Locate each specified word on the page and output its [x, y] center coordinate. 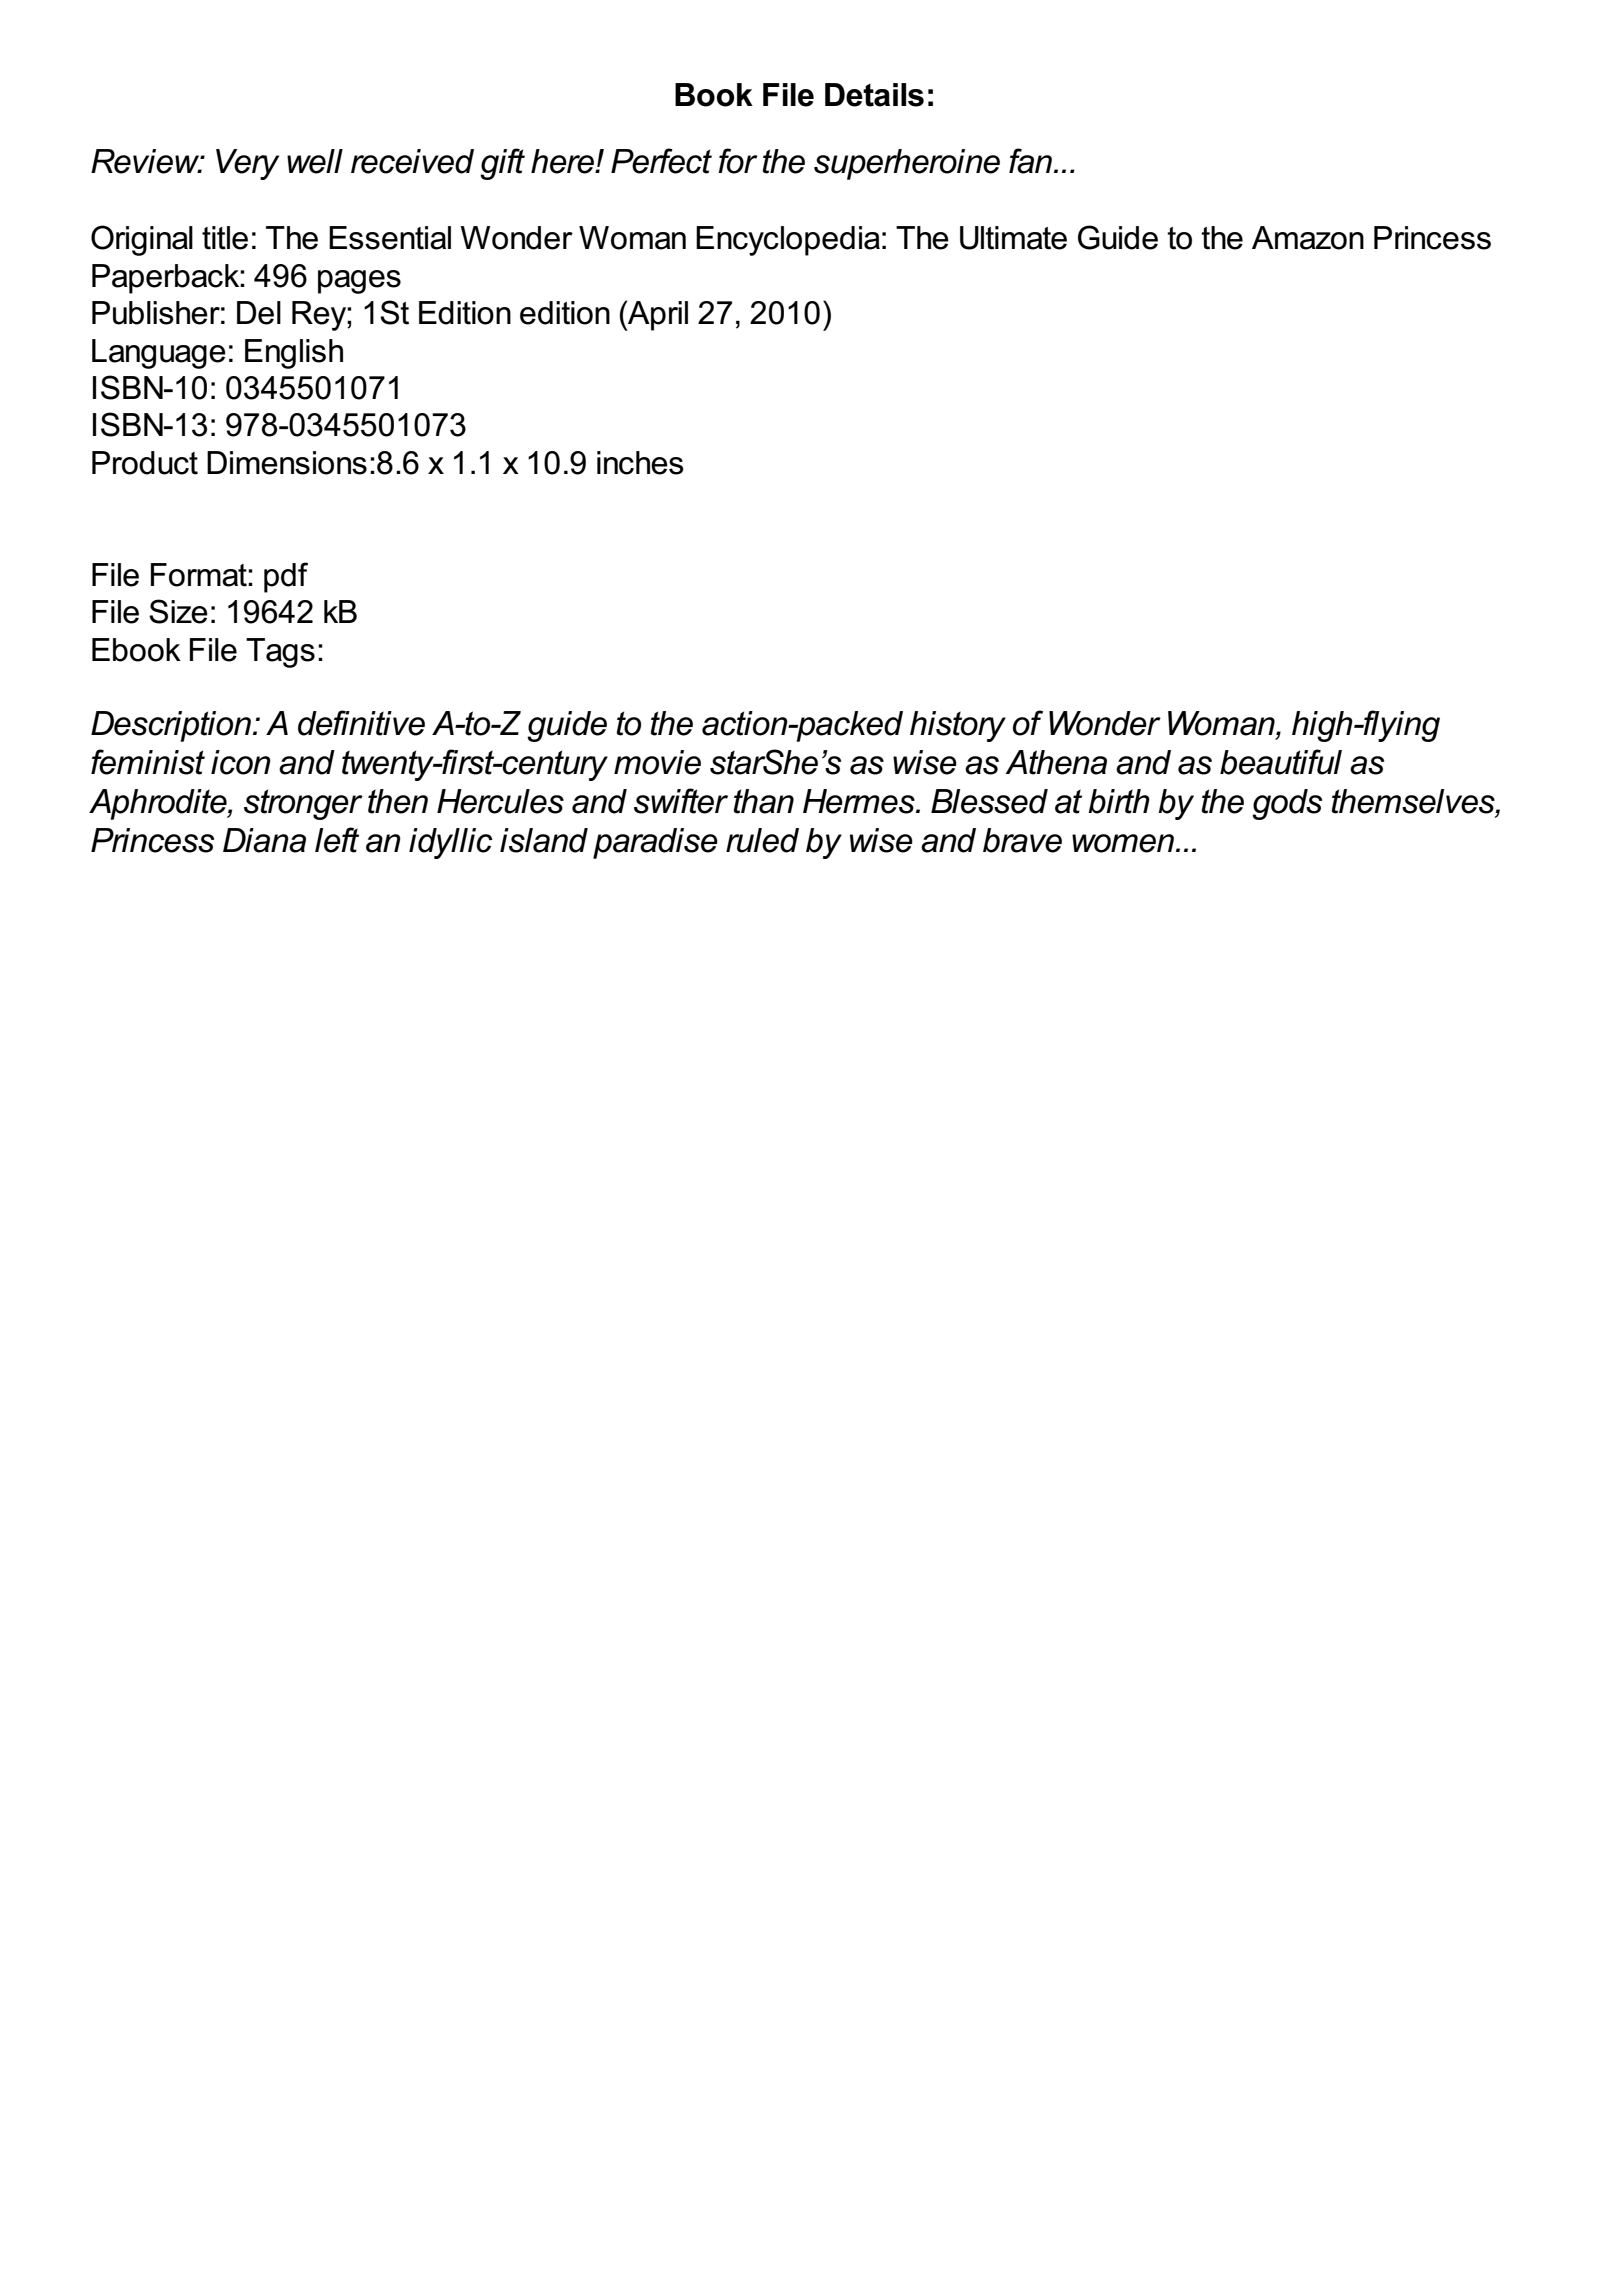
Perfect [661, 161]
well [315, 161]
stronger [303, 804]
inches [640, 463]
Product [145, 463]
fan [1032, 161]
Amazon [1308, 238]
